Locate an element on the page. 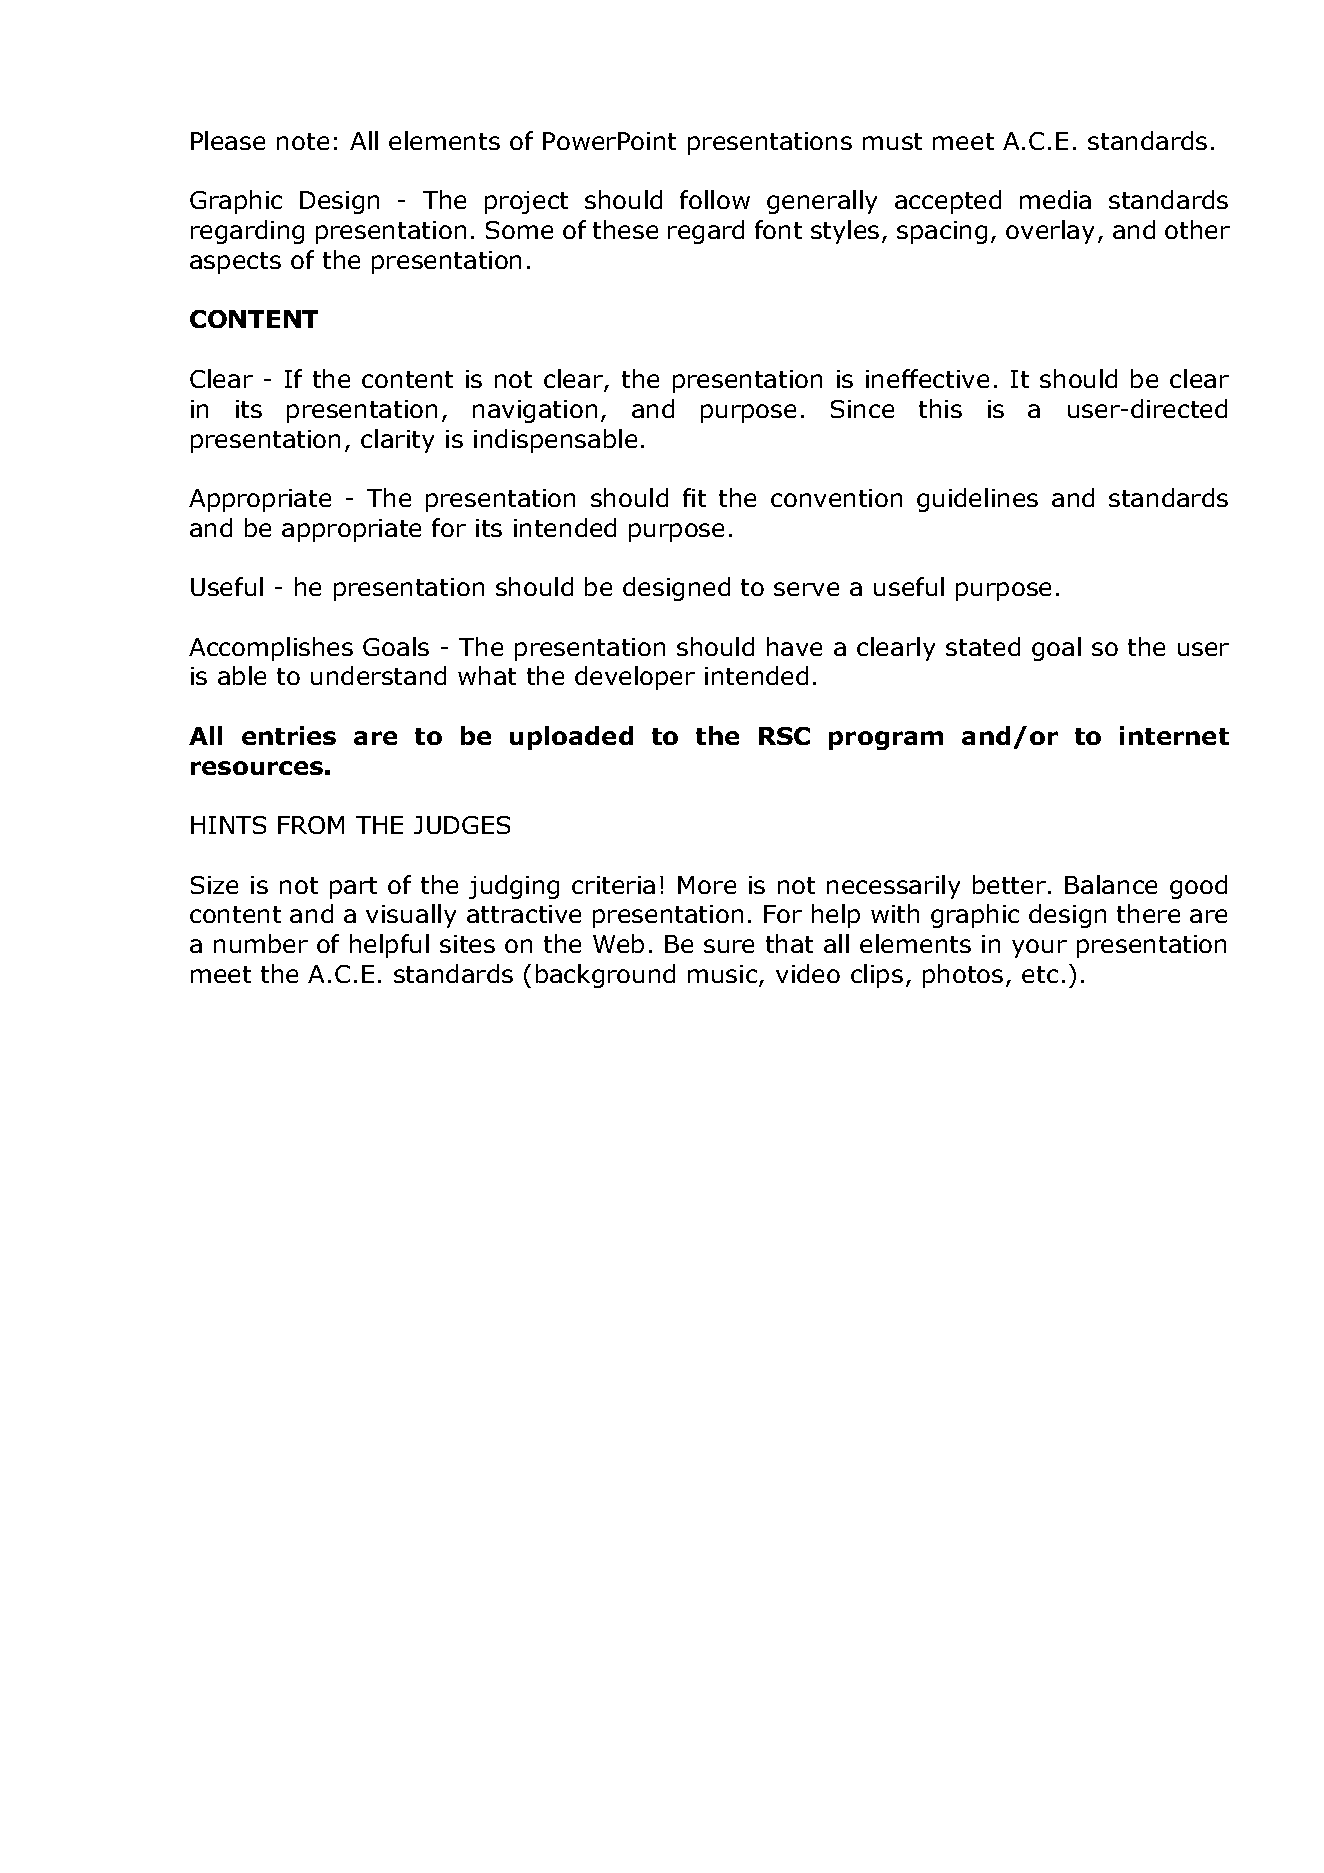 The width and height of the image is (1324, 1873). Since is located at coordinates (862, 409).
